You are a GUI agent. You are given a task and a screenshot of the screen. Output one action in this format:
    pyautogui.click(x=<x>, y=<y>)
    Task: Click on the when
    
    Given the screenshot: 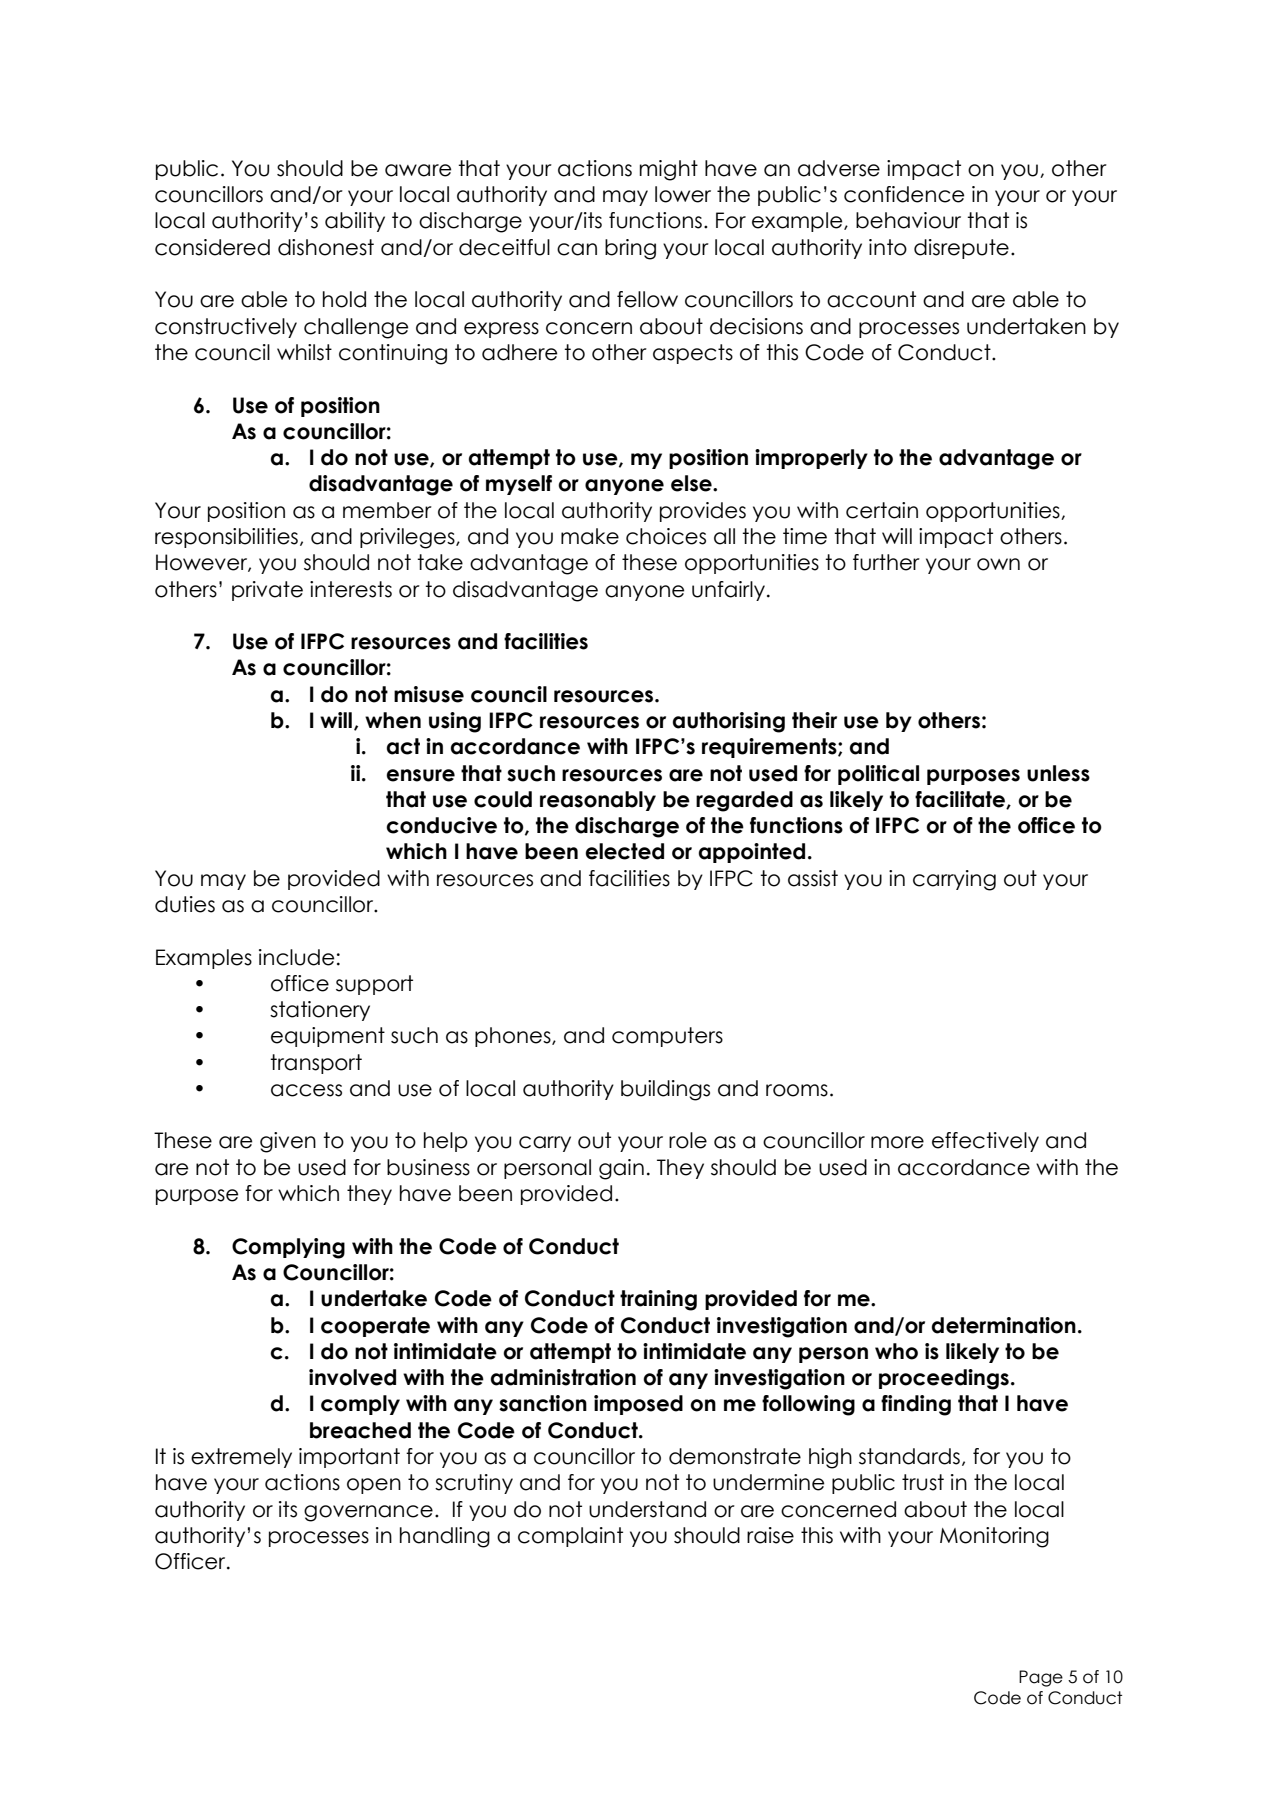 What is the action you would take?
    pyautogui.click(x=393, y=720)
